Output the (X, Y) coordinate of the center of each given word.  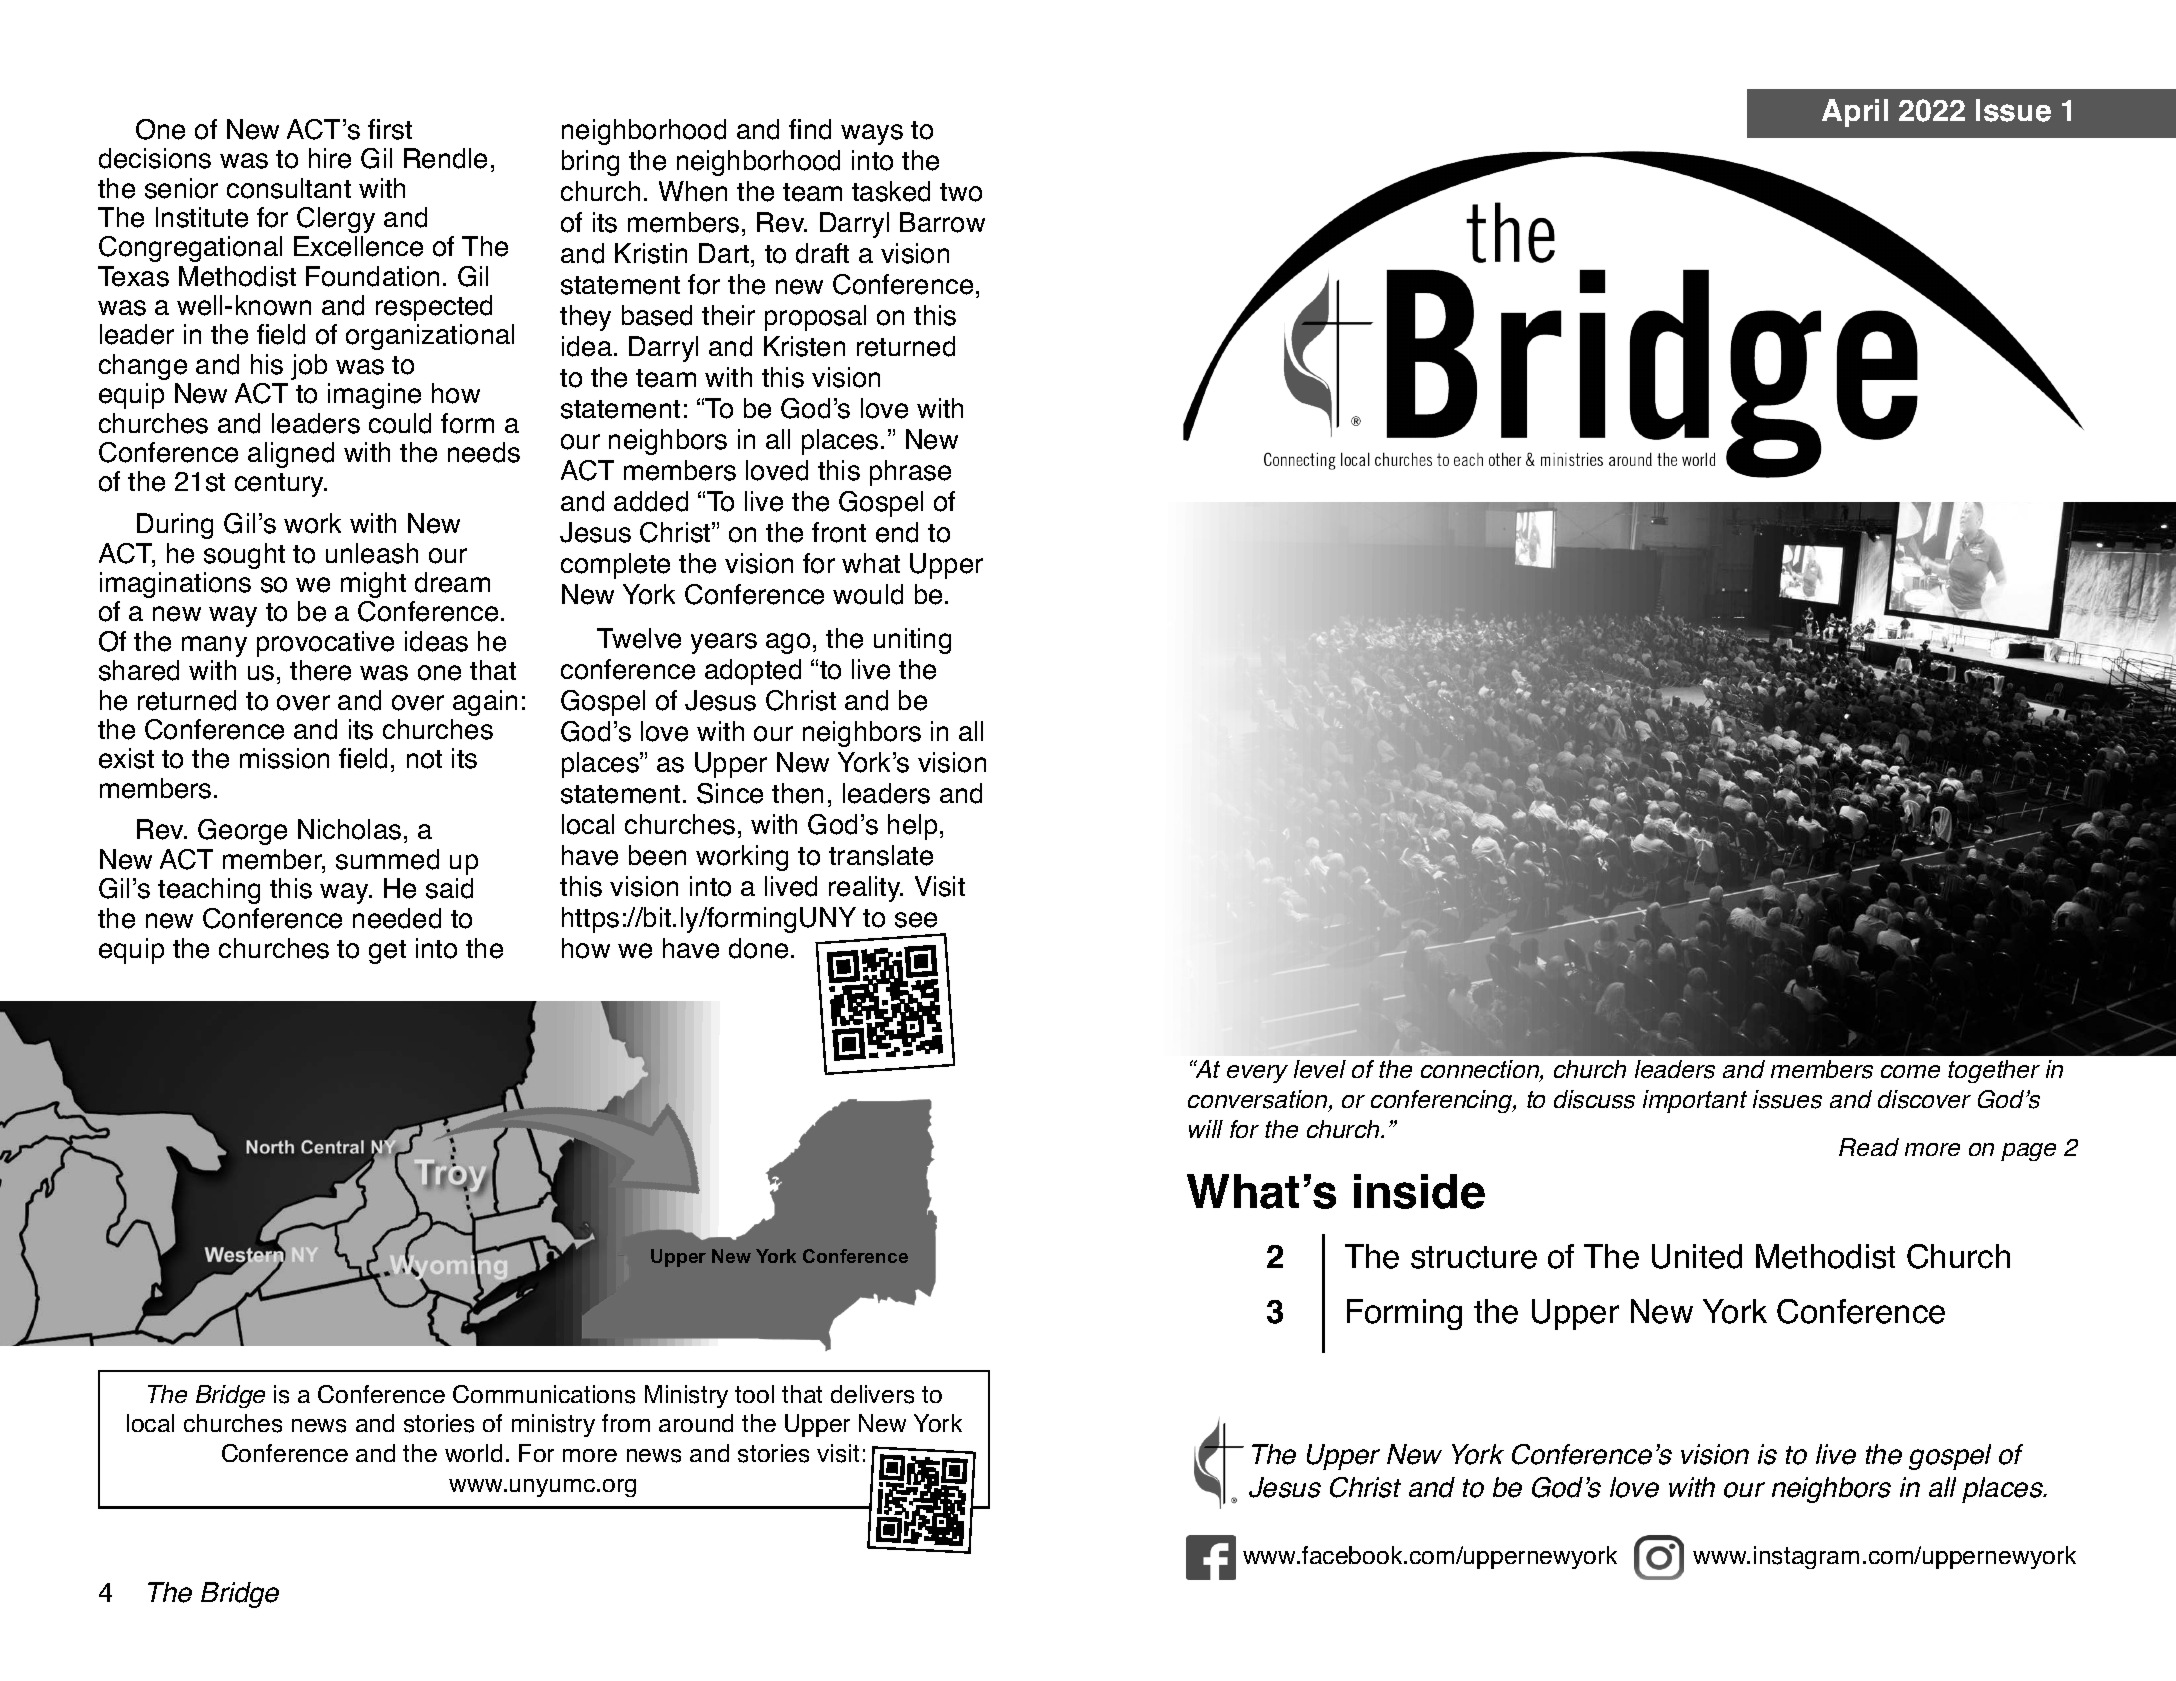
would (868, 594)
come (1910, 1071)
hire (330, 158)
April (1855, 113)
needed (397, 918)
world (473, 1453)
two (961, 192)
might (373, 585)
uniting (912, 641)
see (916, 920)
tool (754, 1394)
